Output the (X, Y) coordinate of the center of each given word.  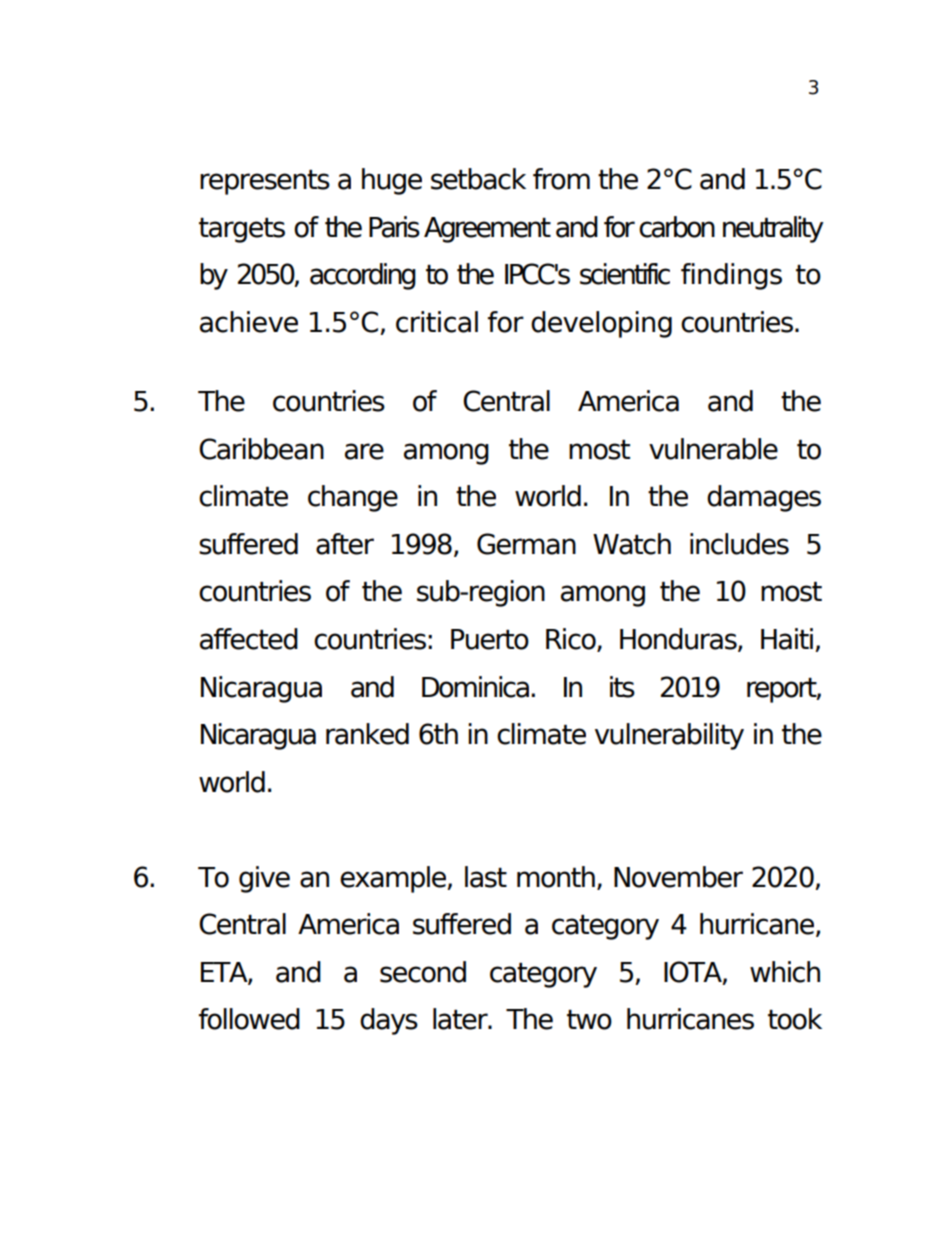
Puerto (490, 639)
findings (731, 276)
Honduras (679, 640)
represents (265, 182)
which (785, 972)
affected (249, 639)
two (589, 1020)
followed (249, 1019)
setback (478, 179)
